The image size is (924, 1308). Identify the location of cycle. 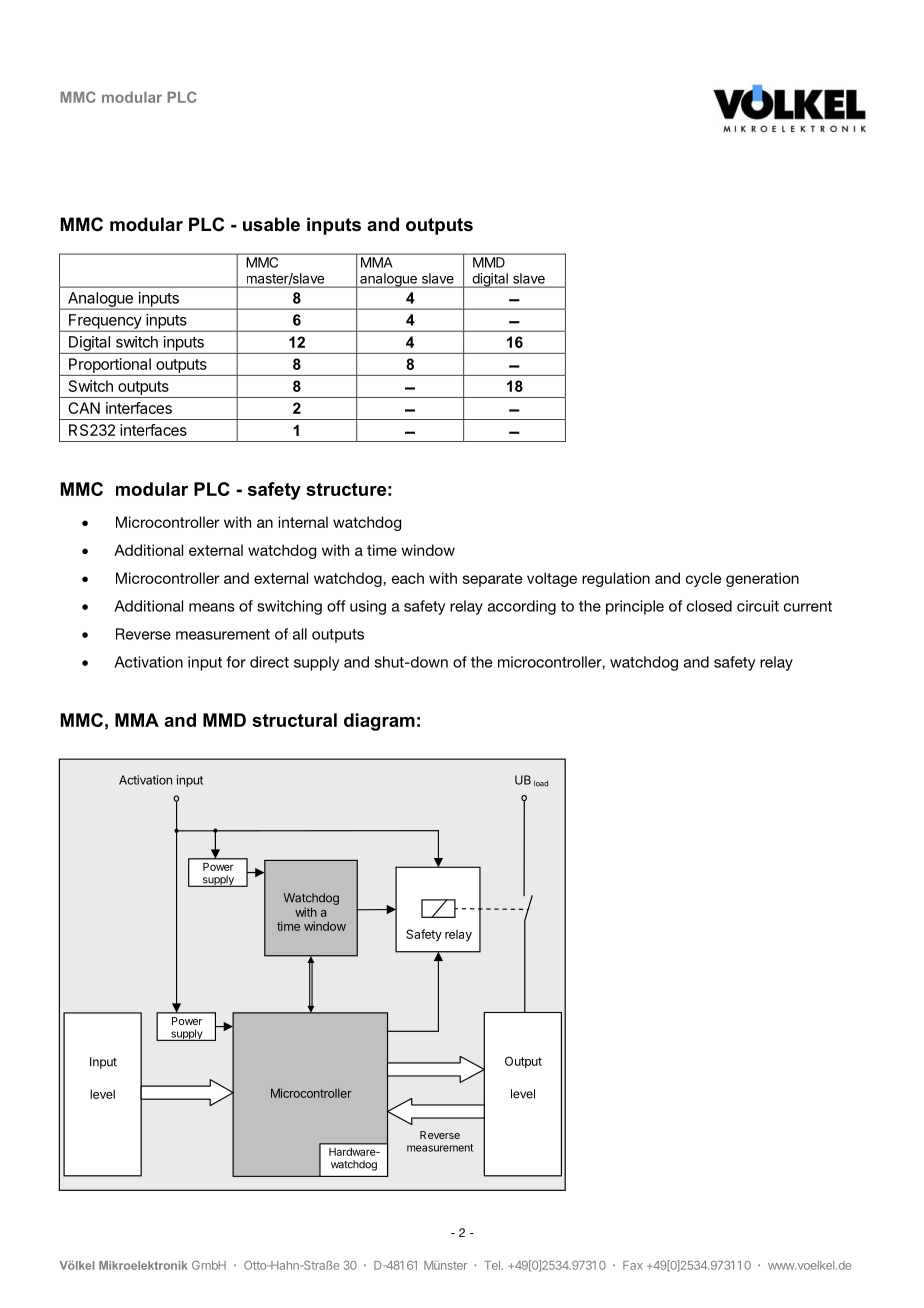
(703, 579).
